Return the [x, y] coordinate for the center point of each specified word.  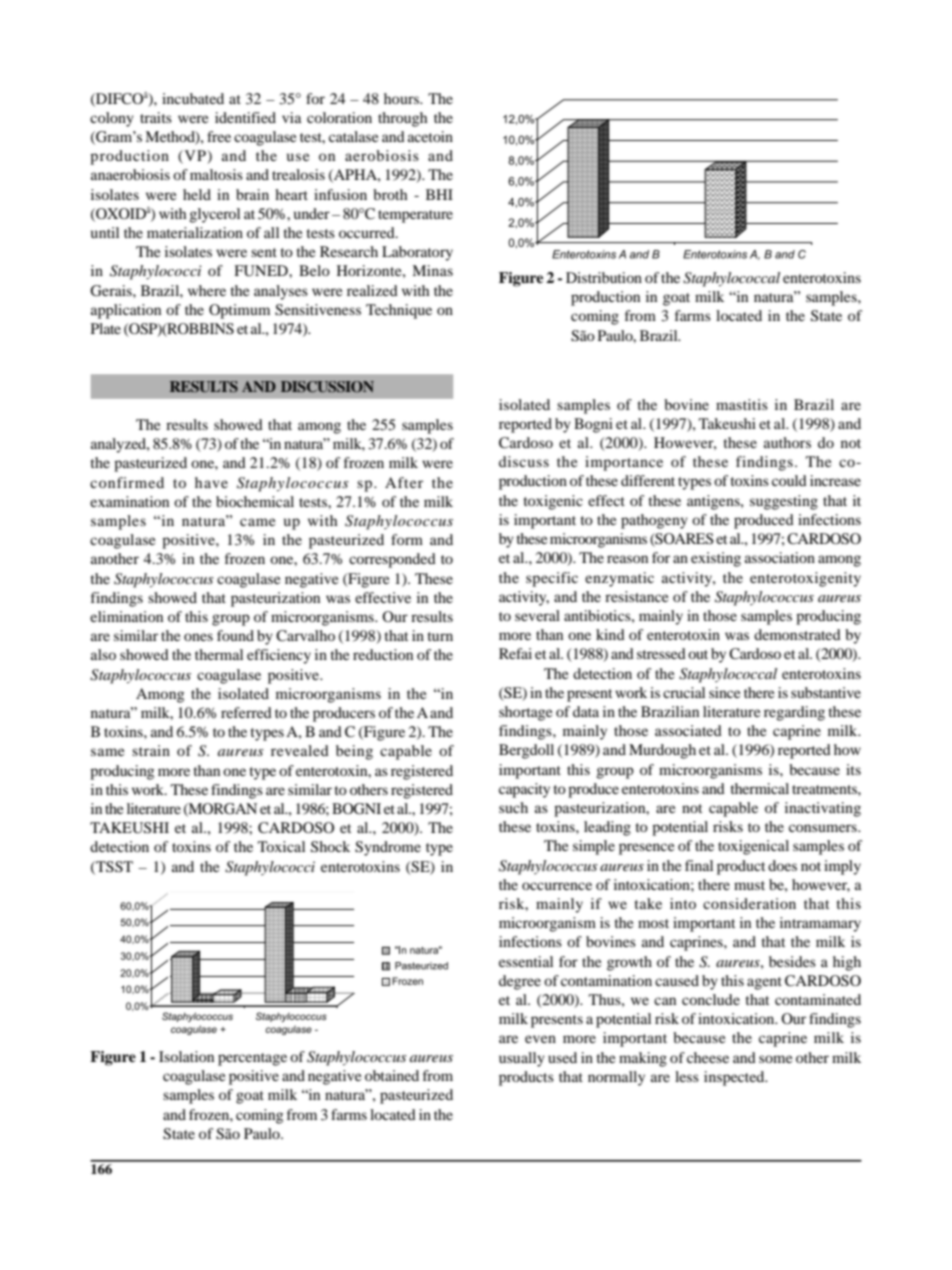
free [219, 136]
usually [522, 1059]
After [404, 482]
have [211, 482]
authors [787, 442]
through [402, 119]
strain [151, 750]
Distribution [604, 277]
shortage [525, 713]
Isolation [186, 1056]
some [775, 1059]
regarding [794, 713]
